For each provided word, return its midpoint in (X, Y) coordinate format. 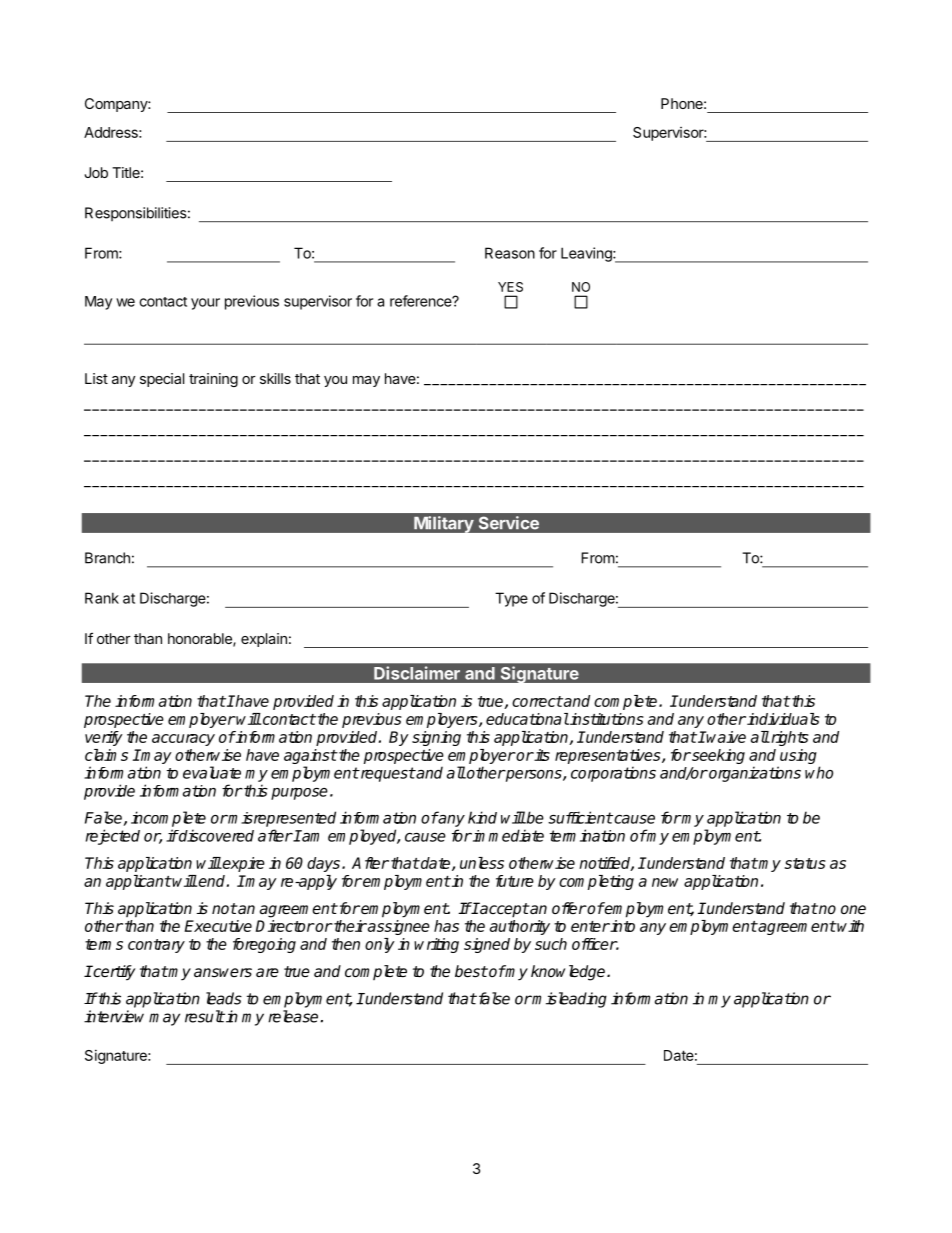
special (162, 380)
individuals (782, 719)
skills (275, 378)
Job (96, 172)
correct (537, 701)
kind (482, 817)
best (471, 971)
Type (511, 599)
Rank (102, 598)
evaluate (212, 772)
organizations (754, 774)
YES (510, 287)
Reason (510, 253)
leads (224, 998)
